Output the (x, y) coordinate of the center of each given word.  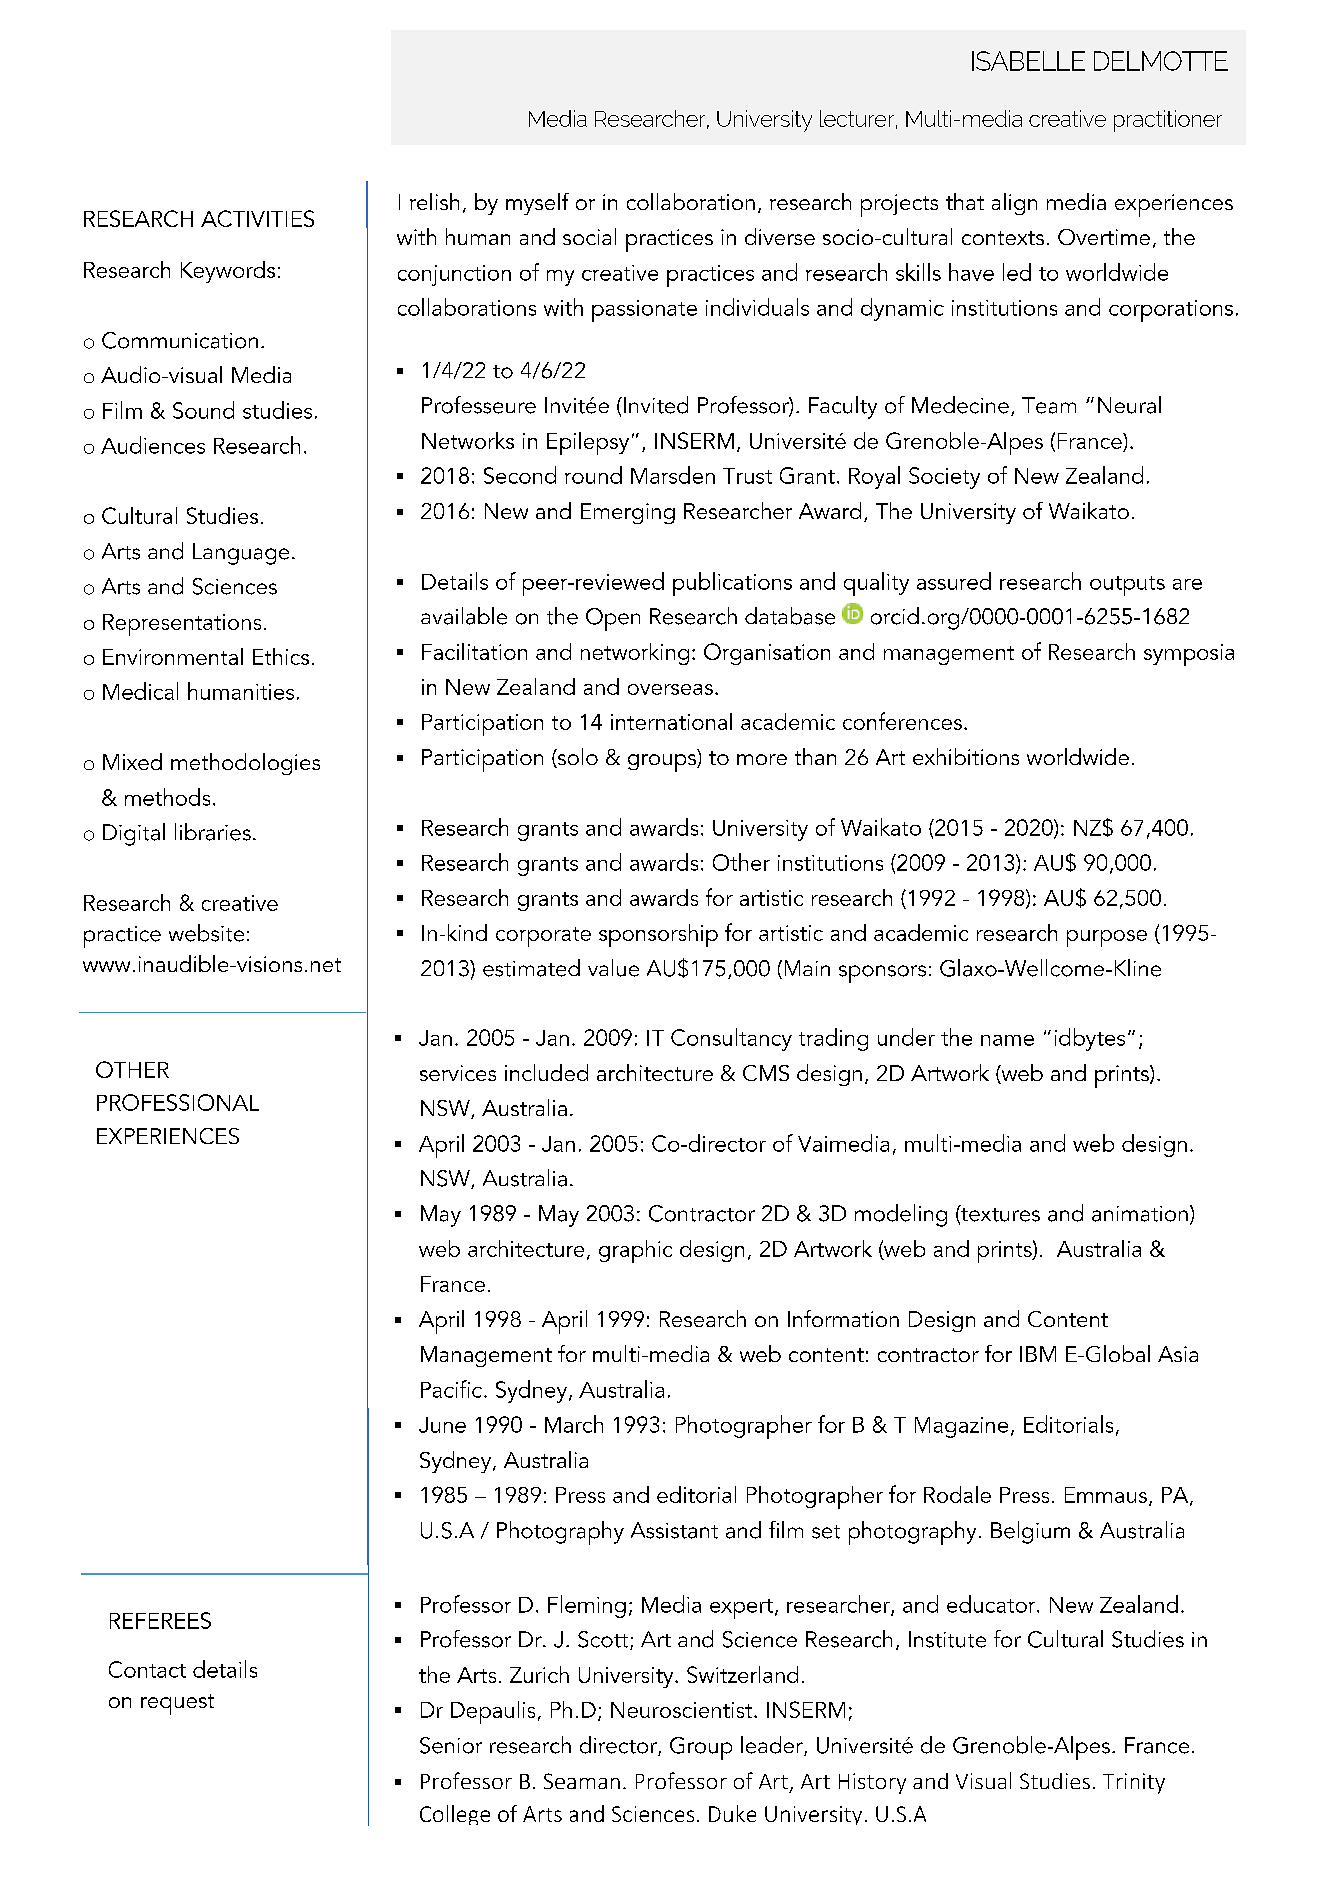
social (589, 236)
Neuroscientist (683, 1710)
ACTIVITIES (257, 218)
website (206, 933)
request (177, 1704)
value (613, 968)
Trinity (1134, 1783)
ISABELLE (1028, 61)
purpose (1107, 938)
